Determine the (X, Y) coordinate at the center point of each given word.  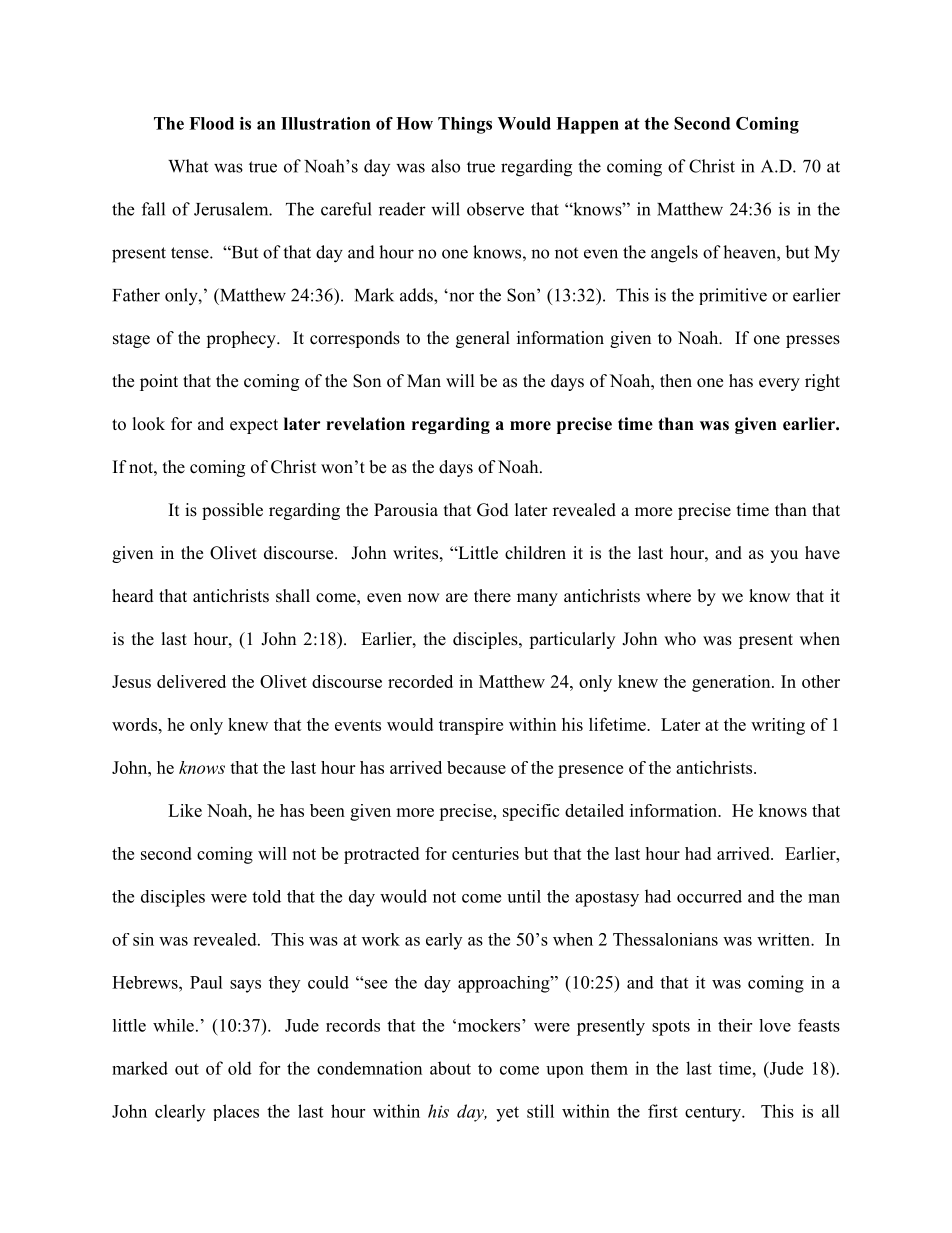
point (159, 382)
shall (293, 596)
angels (674, 254)
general (483, 339)
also (445, 166)
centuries (485, 853)
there (492, 596)
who (680, 639)
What (188, 166)
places (236, 1112)
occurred (709, 896)
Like (185, 810)
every (779, 384)
